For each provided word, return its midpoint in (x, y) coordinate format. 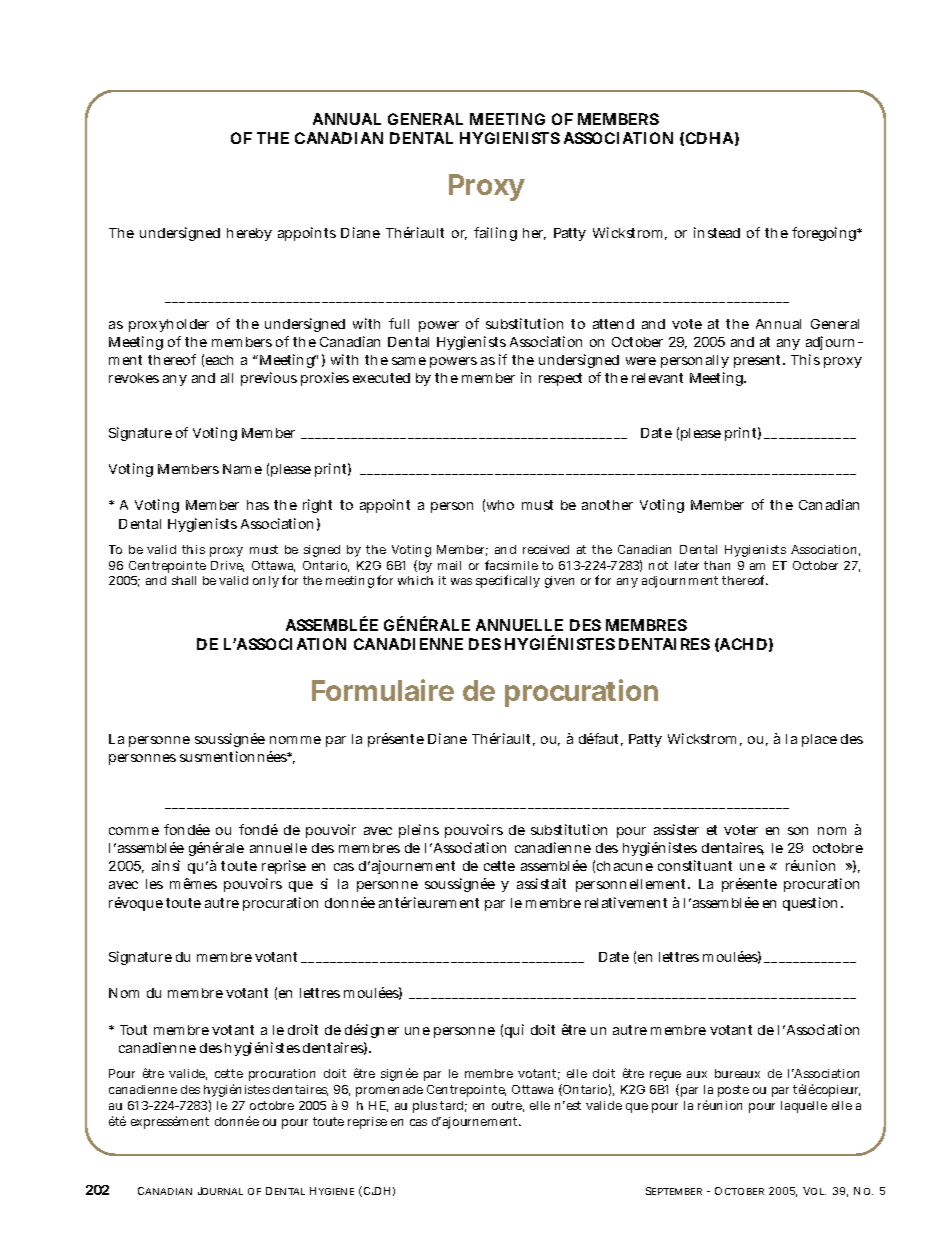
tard (453, 1106)
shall (184, 580)
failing (495, 234)
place (819, 740)
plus (425, 1107)
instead (717, 232)
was (461, 581)
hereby (249, 234)
